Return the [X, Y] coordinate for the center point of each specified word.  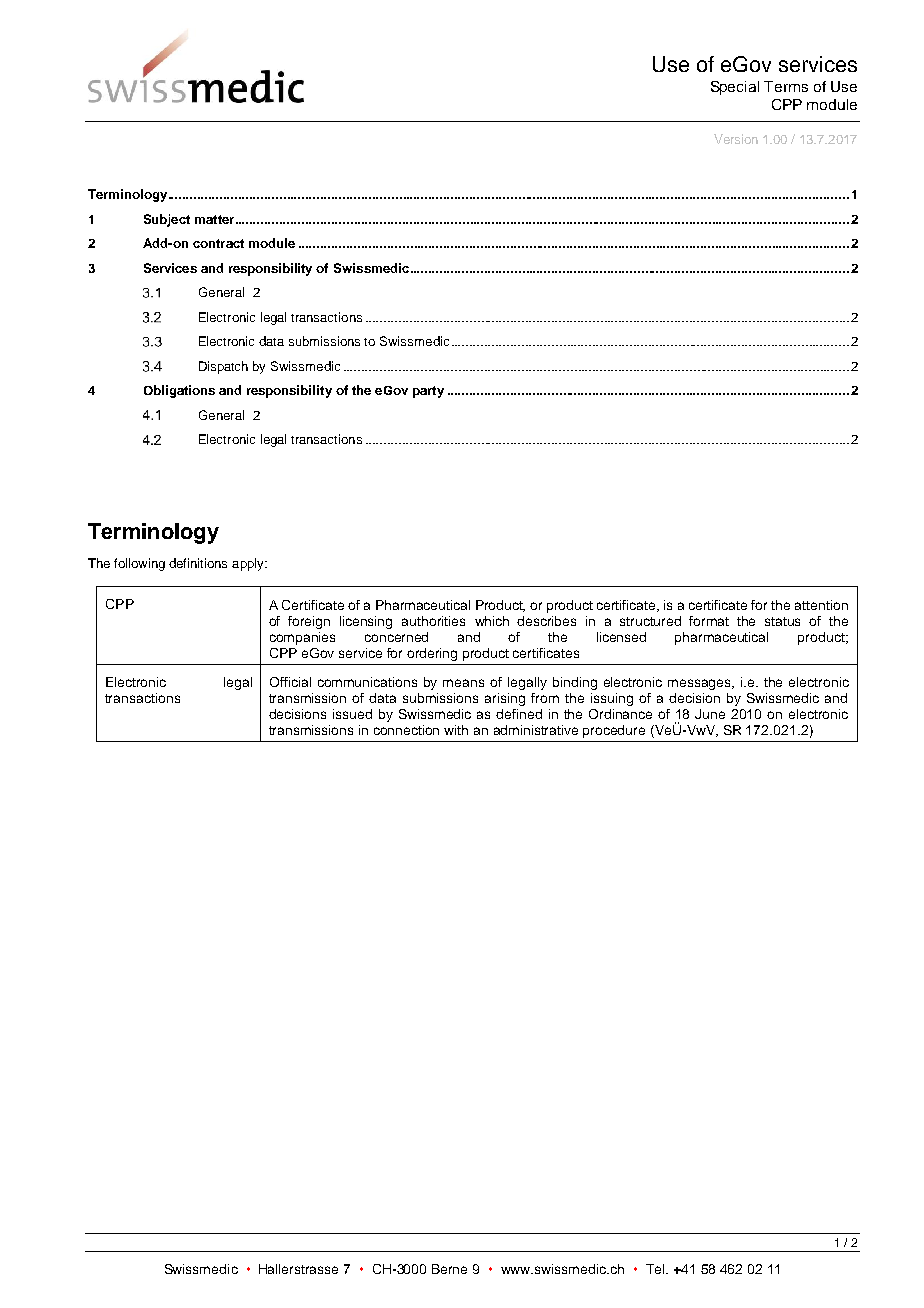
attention [821, 605]
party [428, 392]
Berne [449, 1269]
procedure [614, 731]
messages [701, 684]
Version [736, 139]
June [710, 714]
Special [735, 88]
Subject [167, 220]
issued [352, 714]
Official [290, 682]
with [456, 730]
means [463, 683]
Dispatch [223, 367]
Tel [656, 1269]
